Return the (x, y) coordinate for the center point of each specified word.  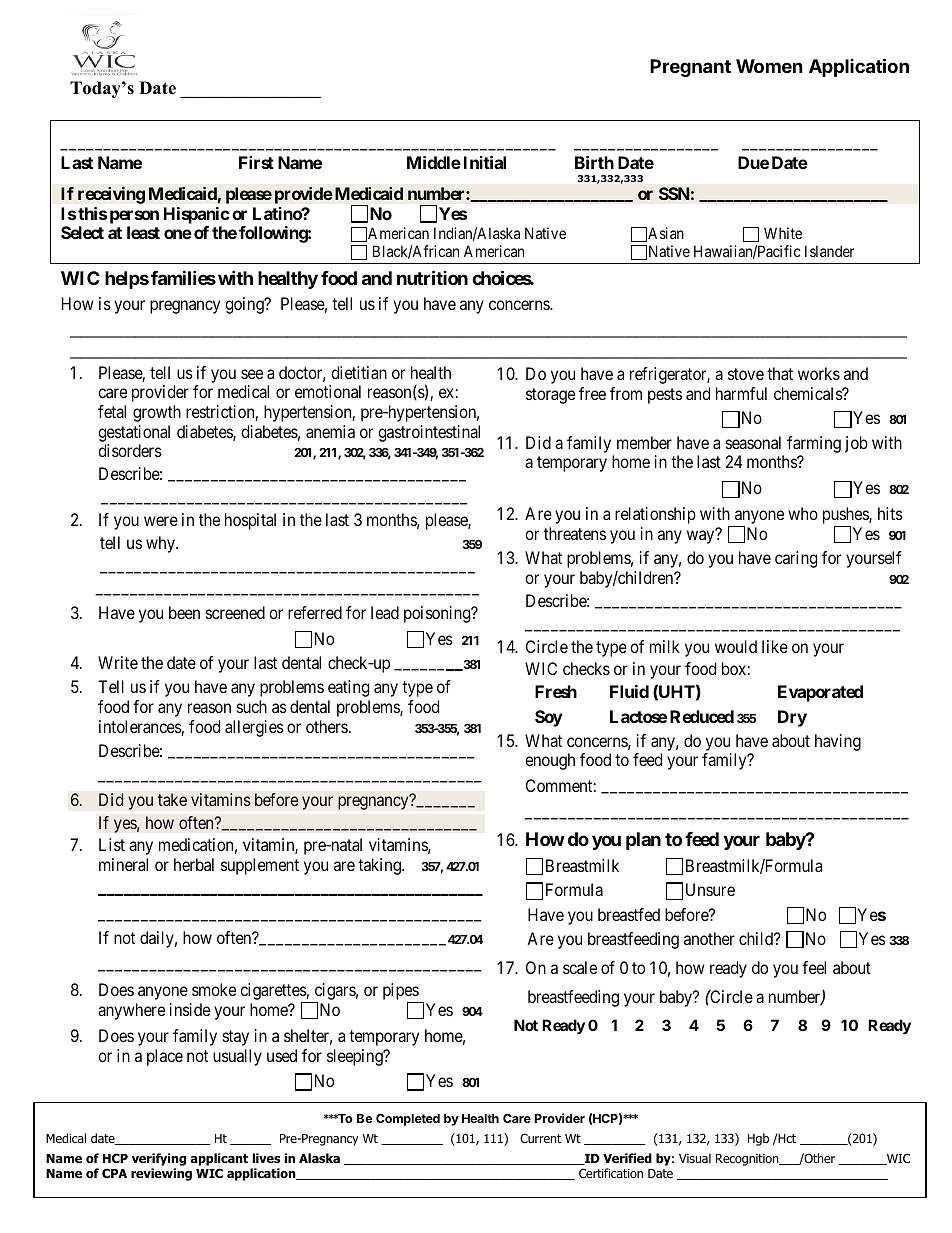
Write (118, 662)
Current (540, 1138)
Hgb (758, 1139)
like (775, 646)
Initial (485, 162)
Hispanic (197, 215)
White (783, 233)
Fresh (556, 691)
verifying (159, 1159)
